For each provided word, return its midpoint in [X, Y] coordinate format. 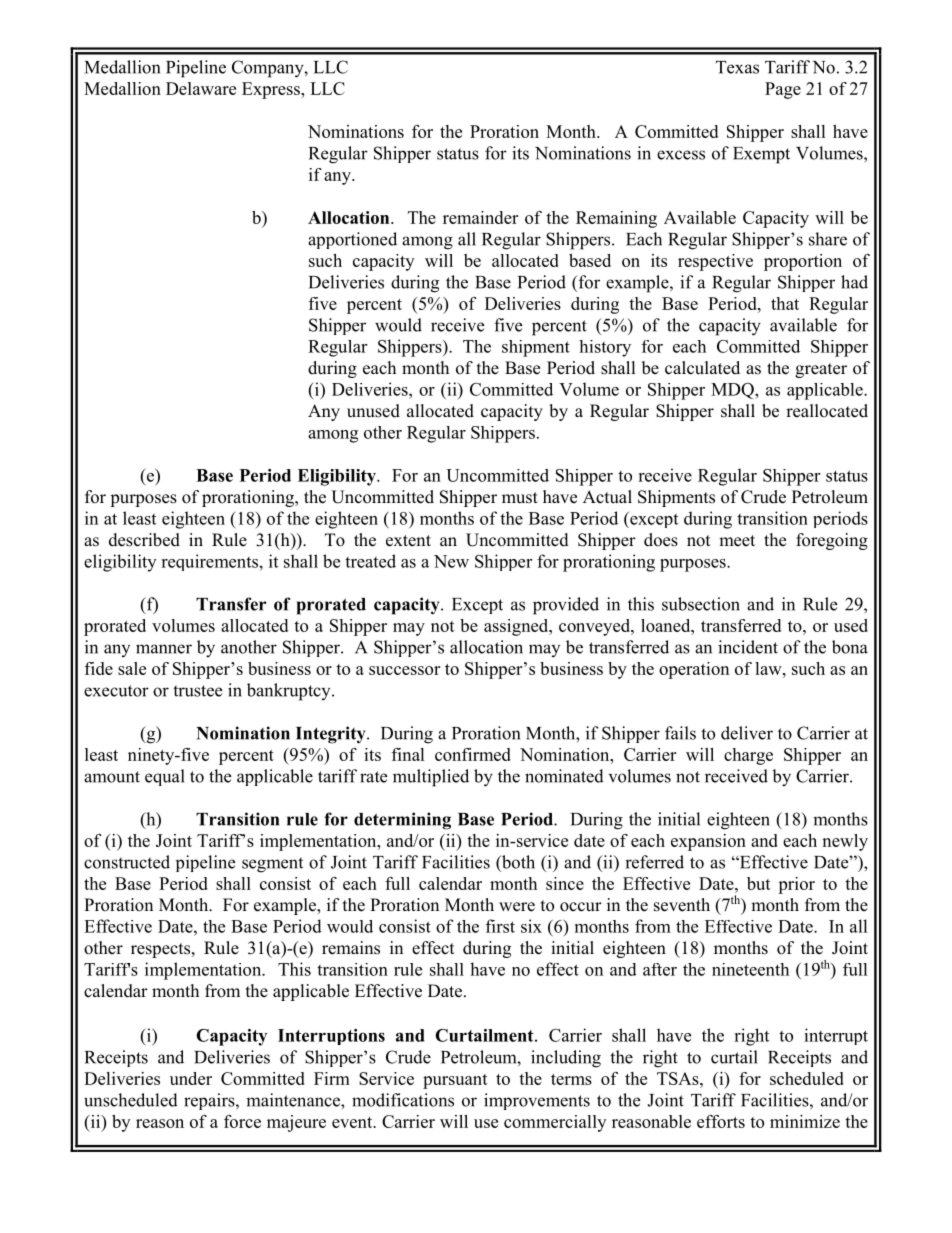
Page [783, 90]
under [191, 1078]
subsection [701, 604]
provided [566, 606]
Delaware [201, 88]
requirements [209, 562]
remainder [480, 217]
